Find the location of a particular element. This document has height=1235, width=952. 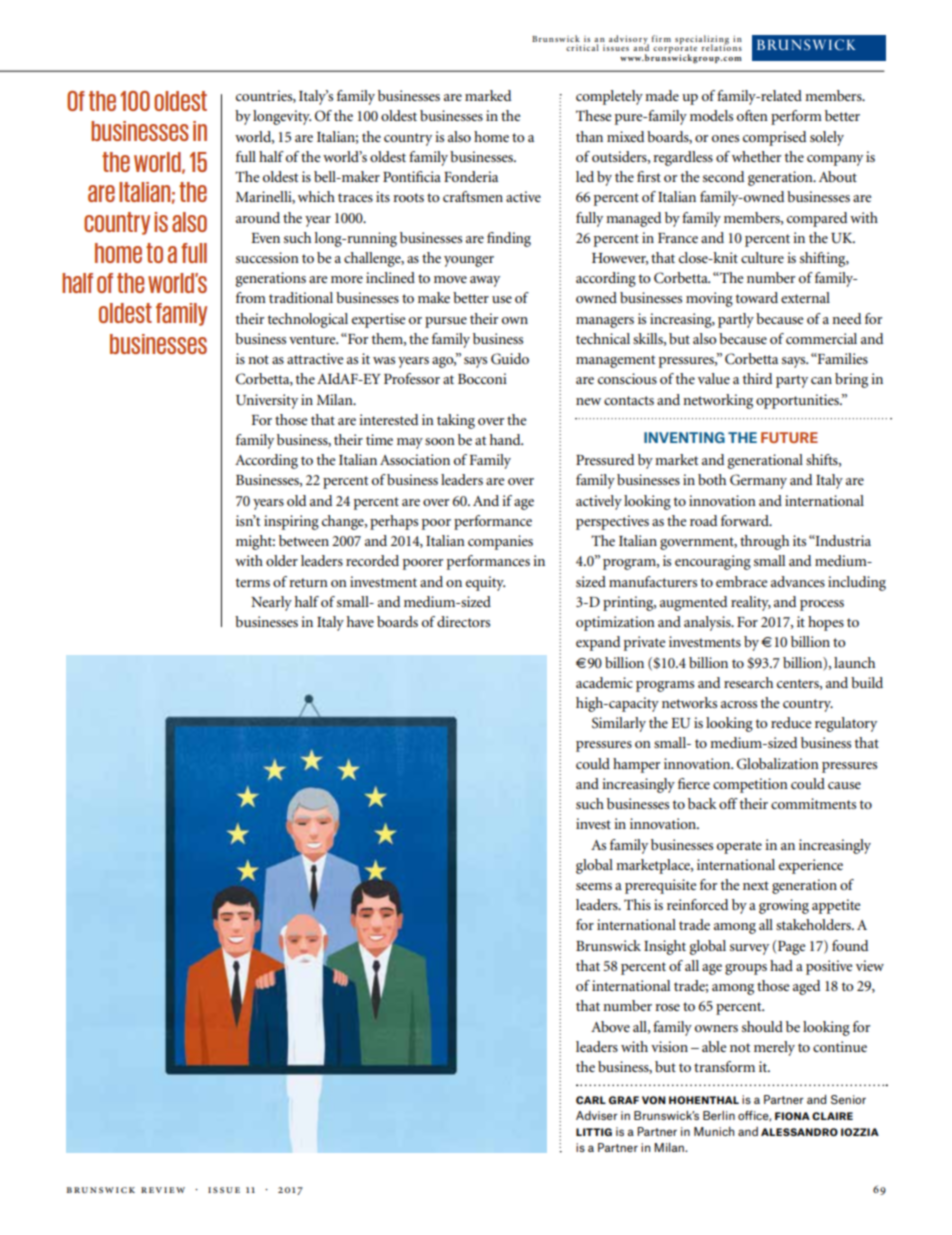

seems is located at coordinates (594, 886).
